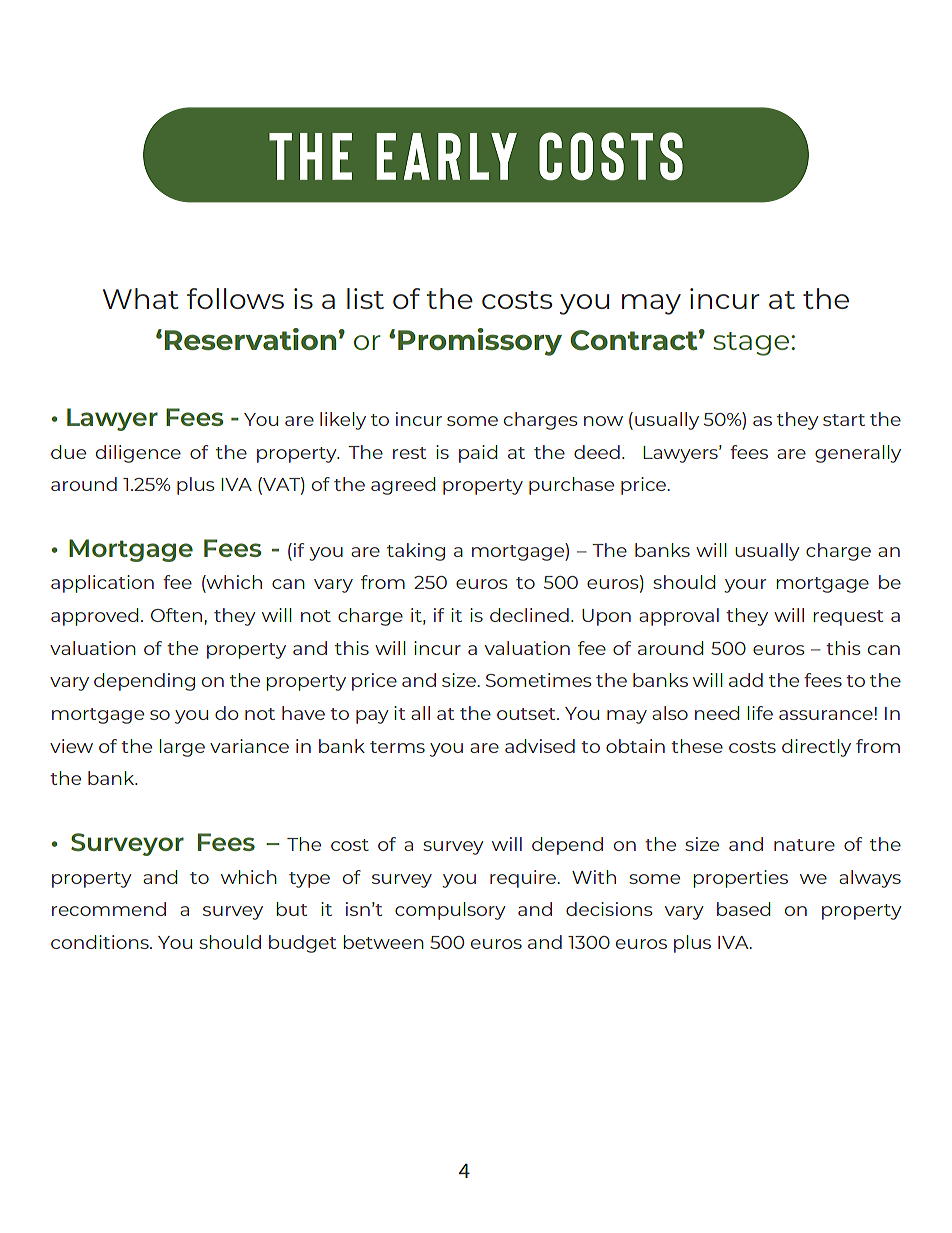  What do you see at coordinates (178, 615) in the document?
I see `Often` at bounding box center [178, 615].
